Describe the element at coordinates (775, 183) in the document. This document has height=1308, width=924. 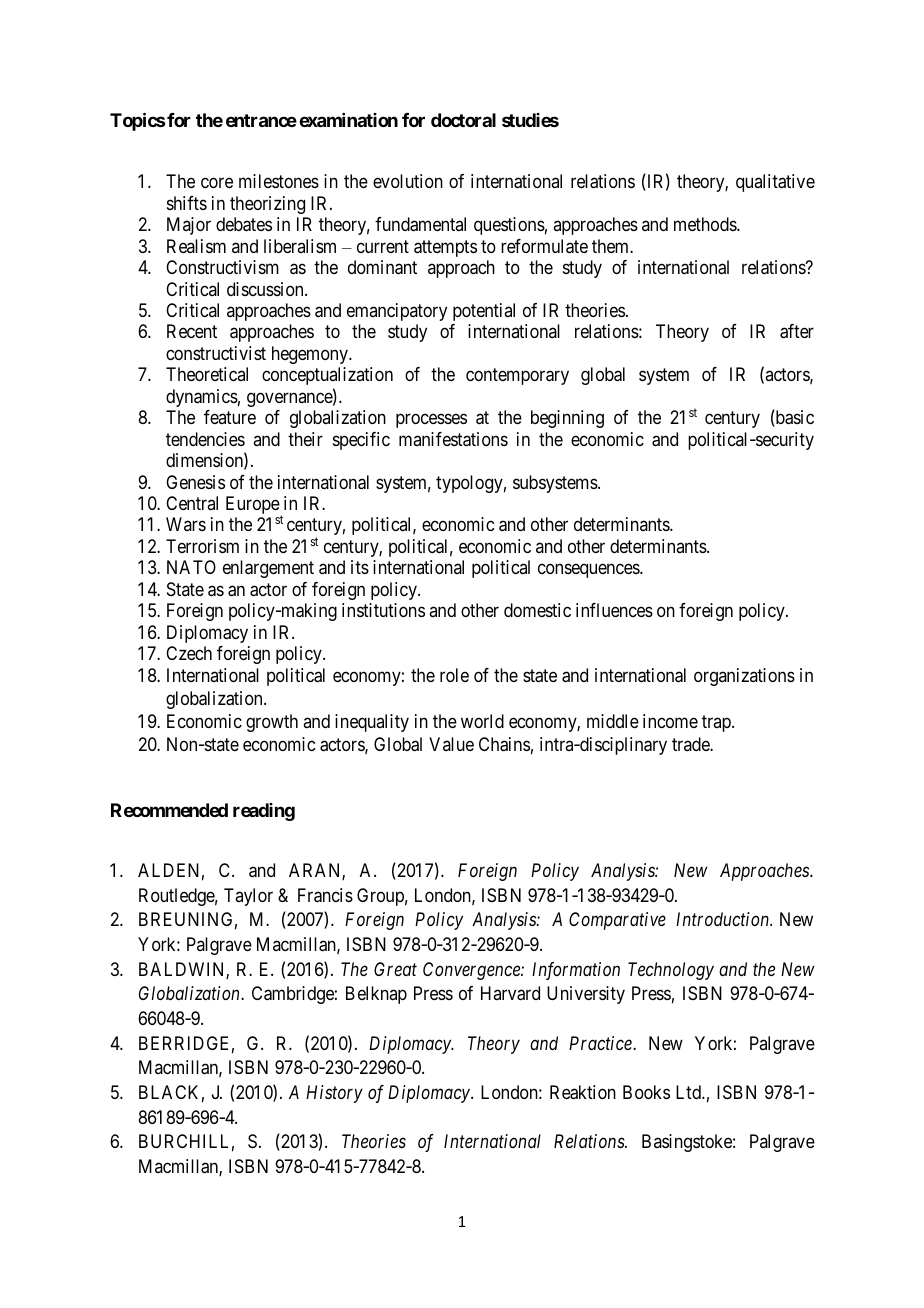
I see `qualitative` at that location.
